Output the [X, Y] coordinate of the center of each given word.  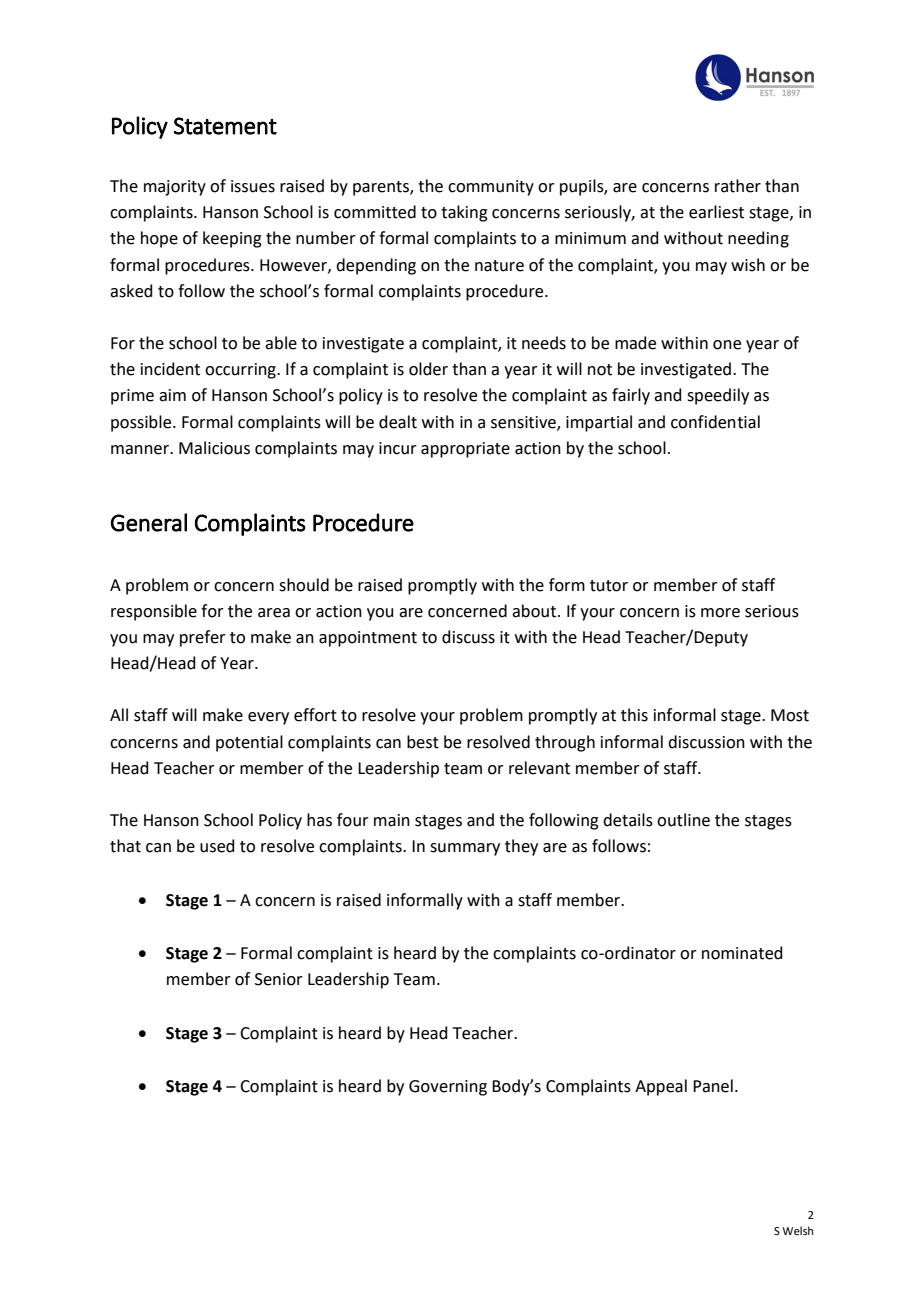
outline [683, 820]
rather [738, 186]
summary [465, 849]
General [149, 522]
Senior [279, 979]
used [217, 846]
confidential [715, 422]
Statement [225, 126]
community [491, 188]
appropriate [465, 450]
